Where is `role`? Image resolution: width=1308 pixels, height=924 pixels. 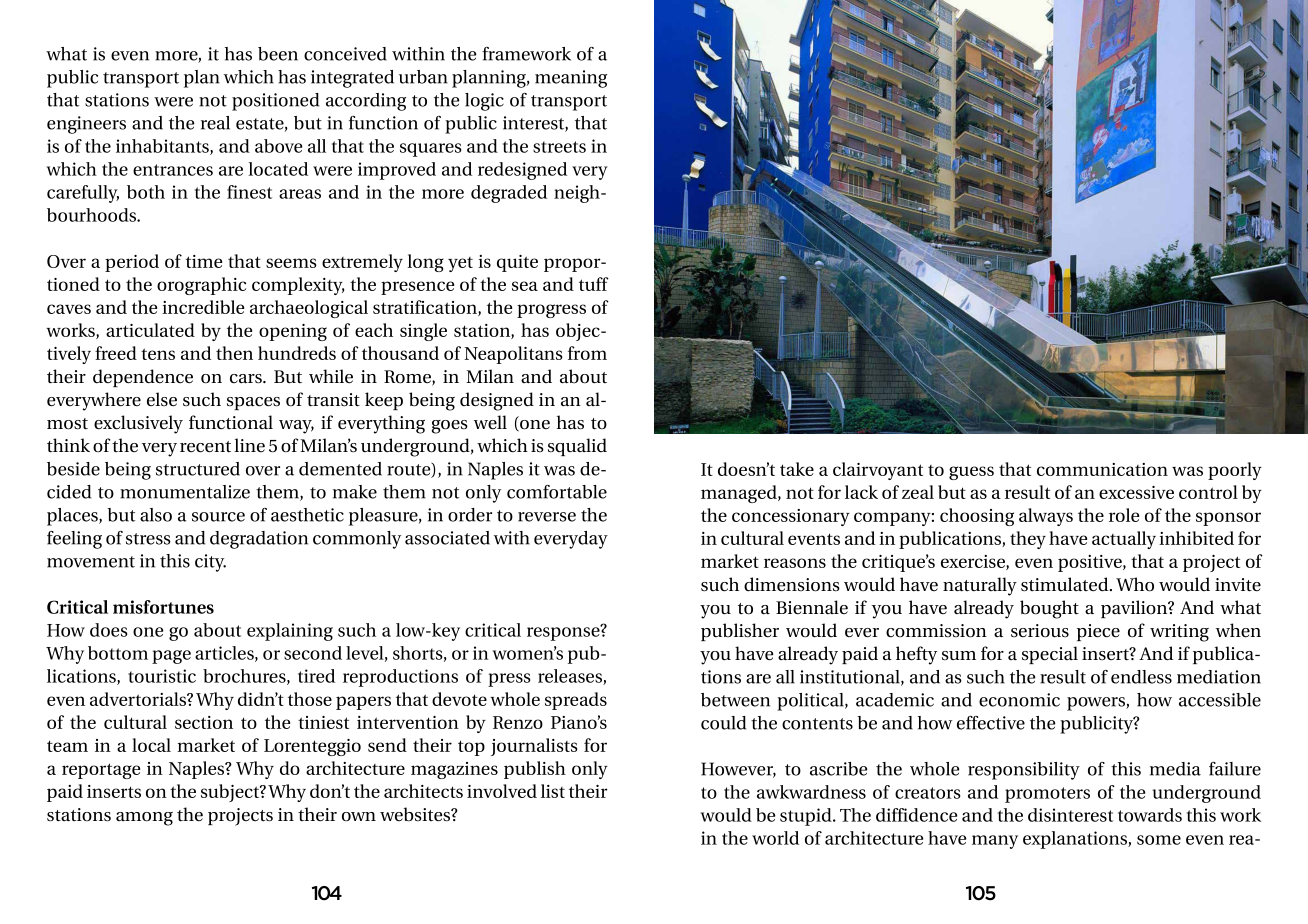
role is located at coordinates (1124, 515).
